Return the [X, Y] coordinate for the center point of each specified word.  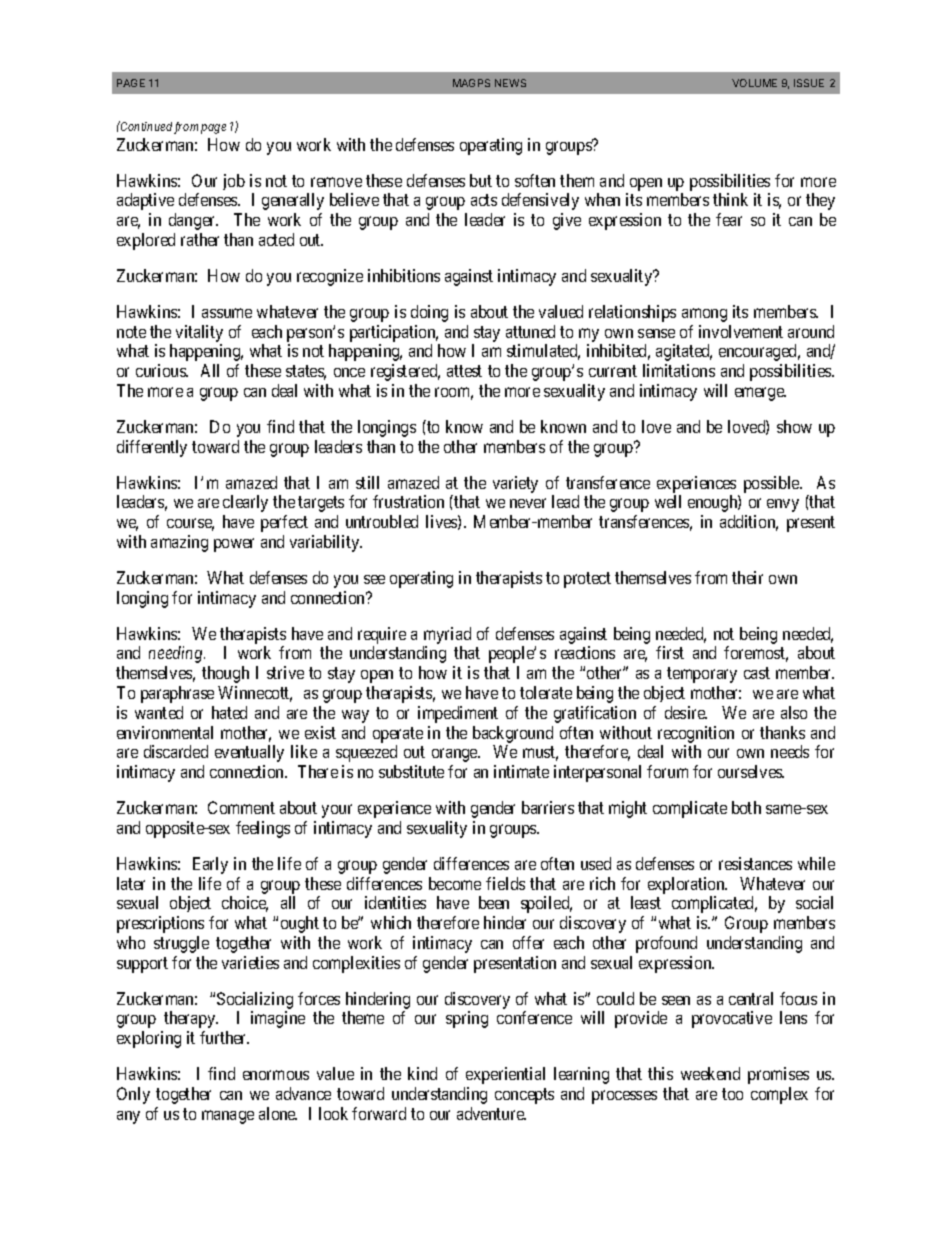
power [234, 545]
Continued [145, 126]
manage [228, 1117]
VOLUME [754, 83]
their [747, 577]
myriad [447, 635]
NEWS [510, 83]
